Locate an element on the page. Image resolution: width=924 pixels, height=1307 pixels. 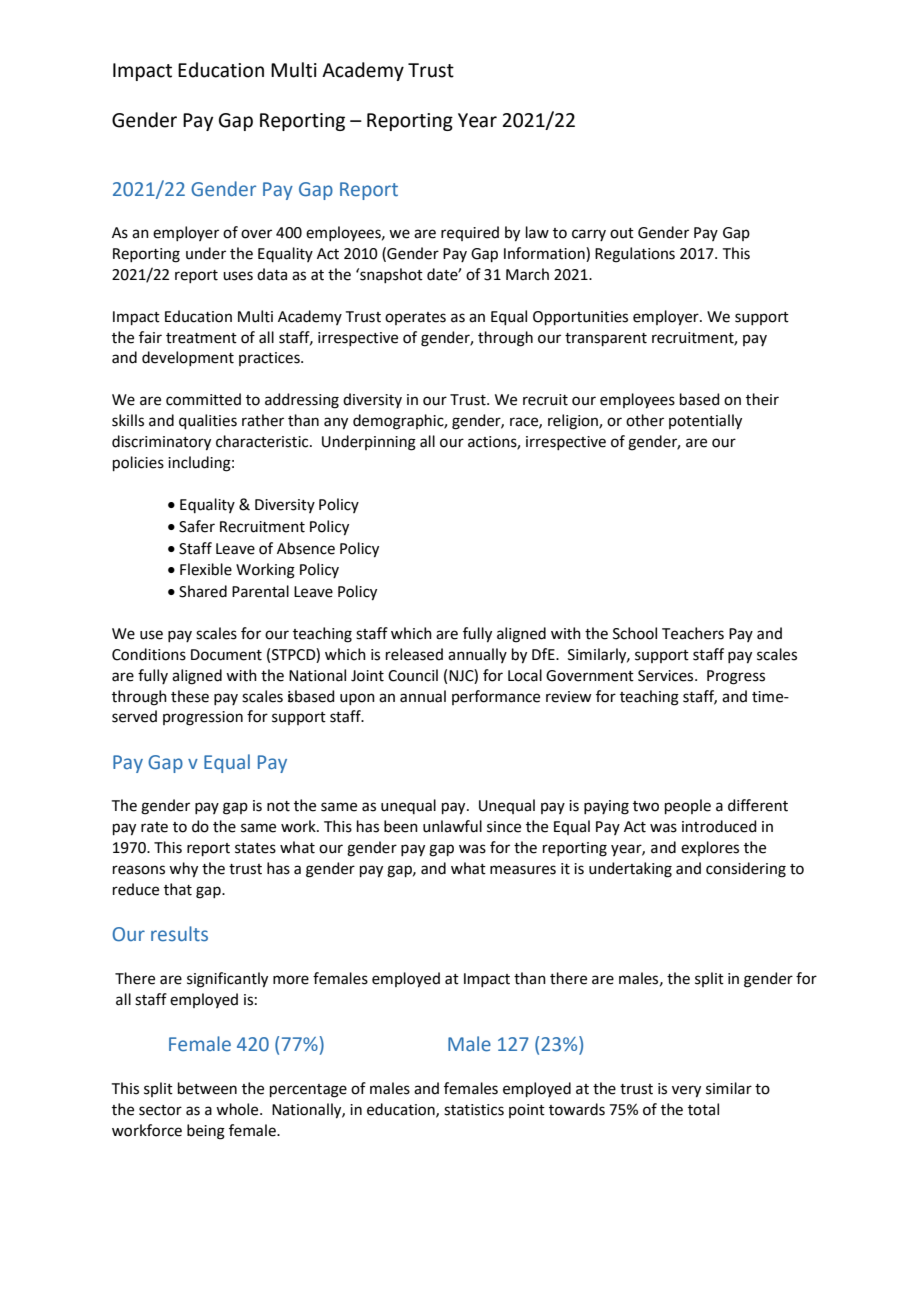
Council is located at coordinates (413, 675).
